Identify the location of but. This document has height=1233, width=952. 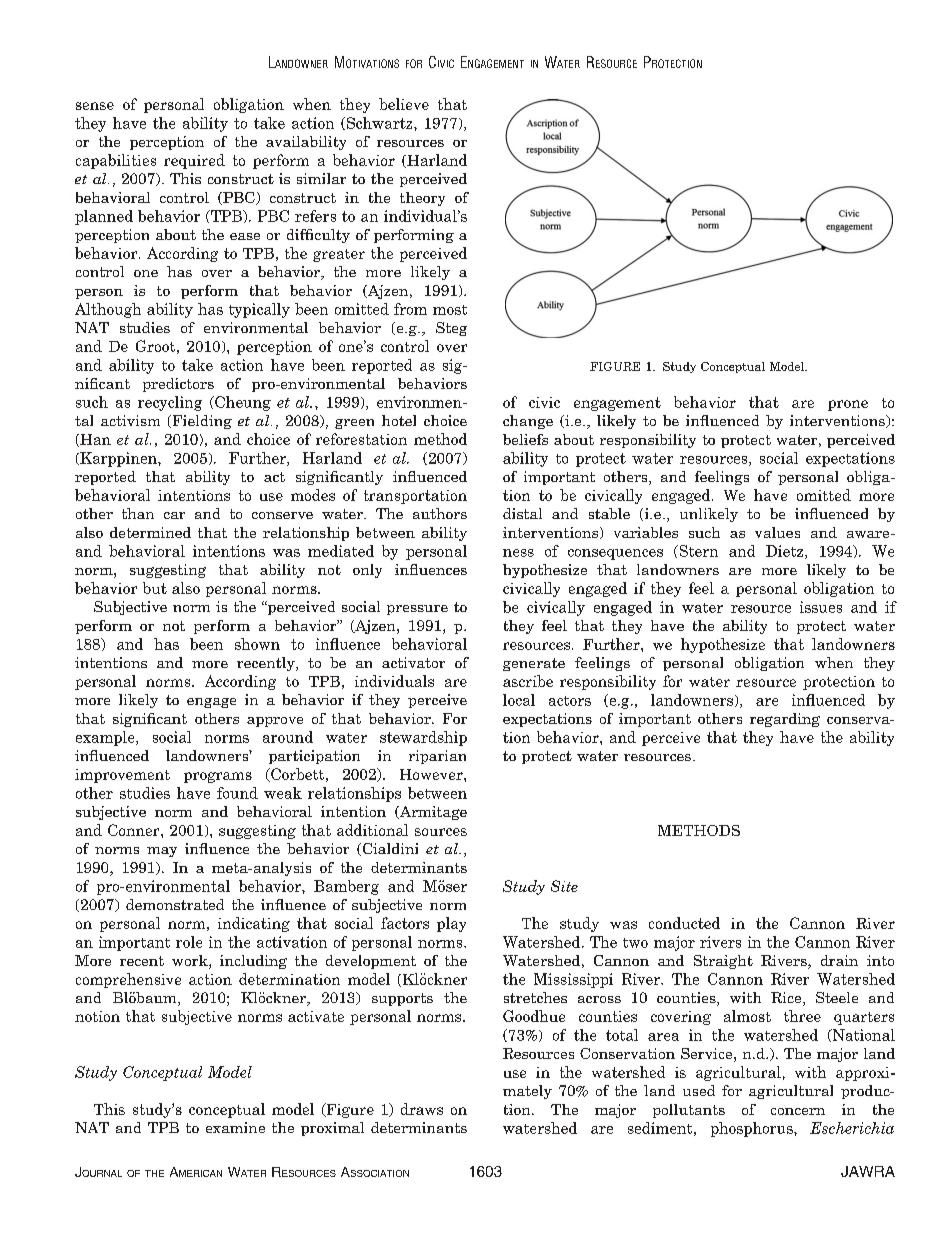
(155, 588).
